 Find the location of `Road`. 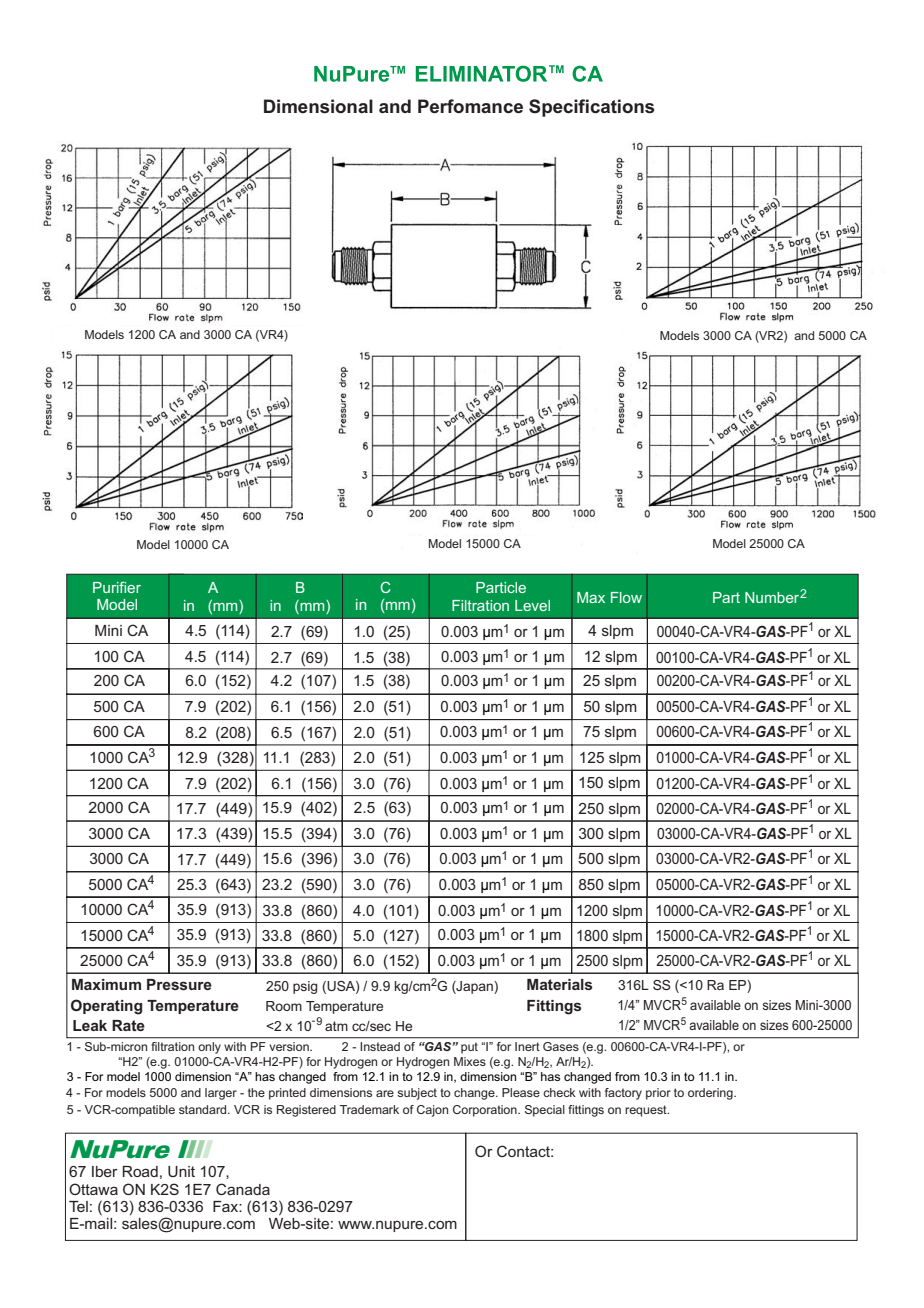

Road is located at coordinates (140, 1171).
